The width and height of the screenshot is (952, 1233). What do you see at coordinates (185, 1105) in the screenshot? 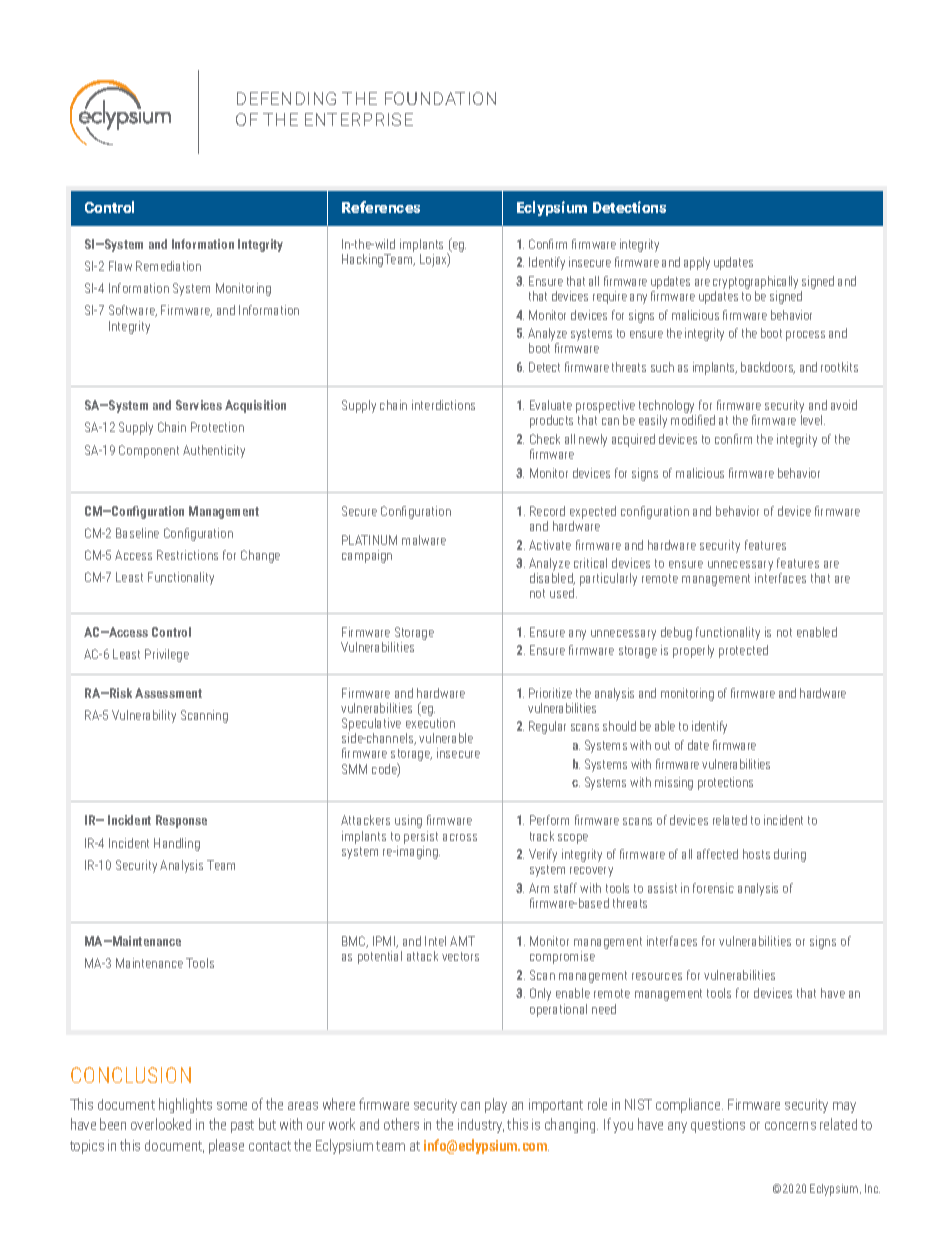
I see `highlights` at bounding box center [185, 1105].
